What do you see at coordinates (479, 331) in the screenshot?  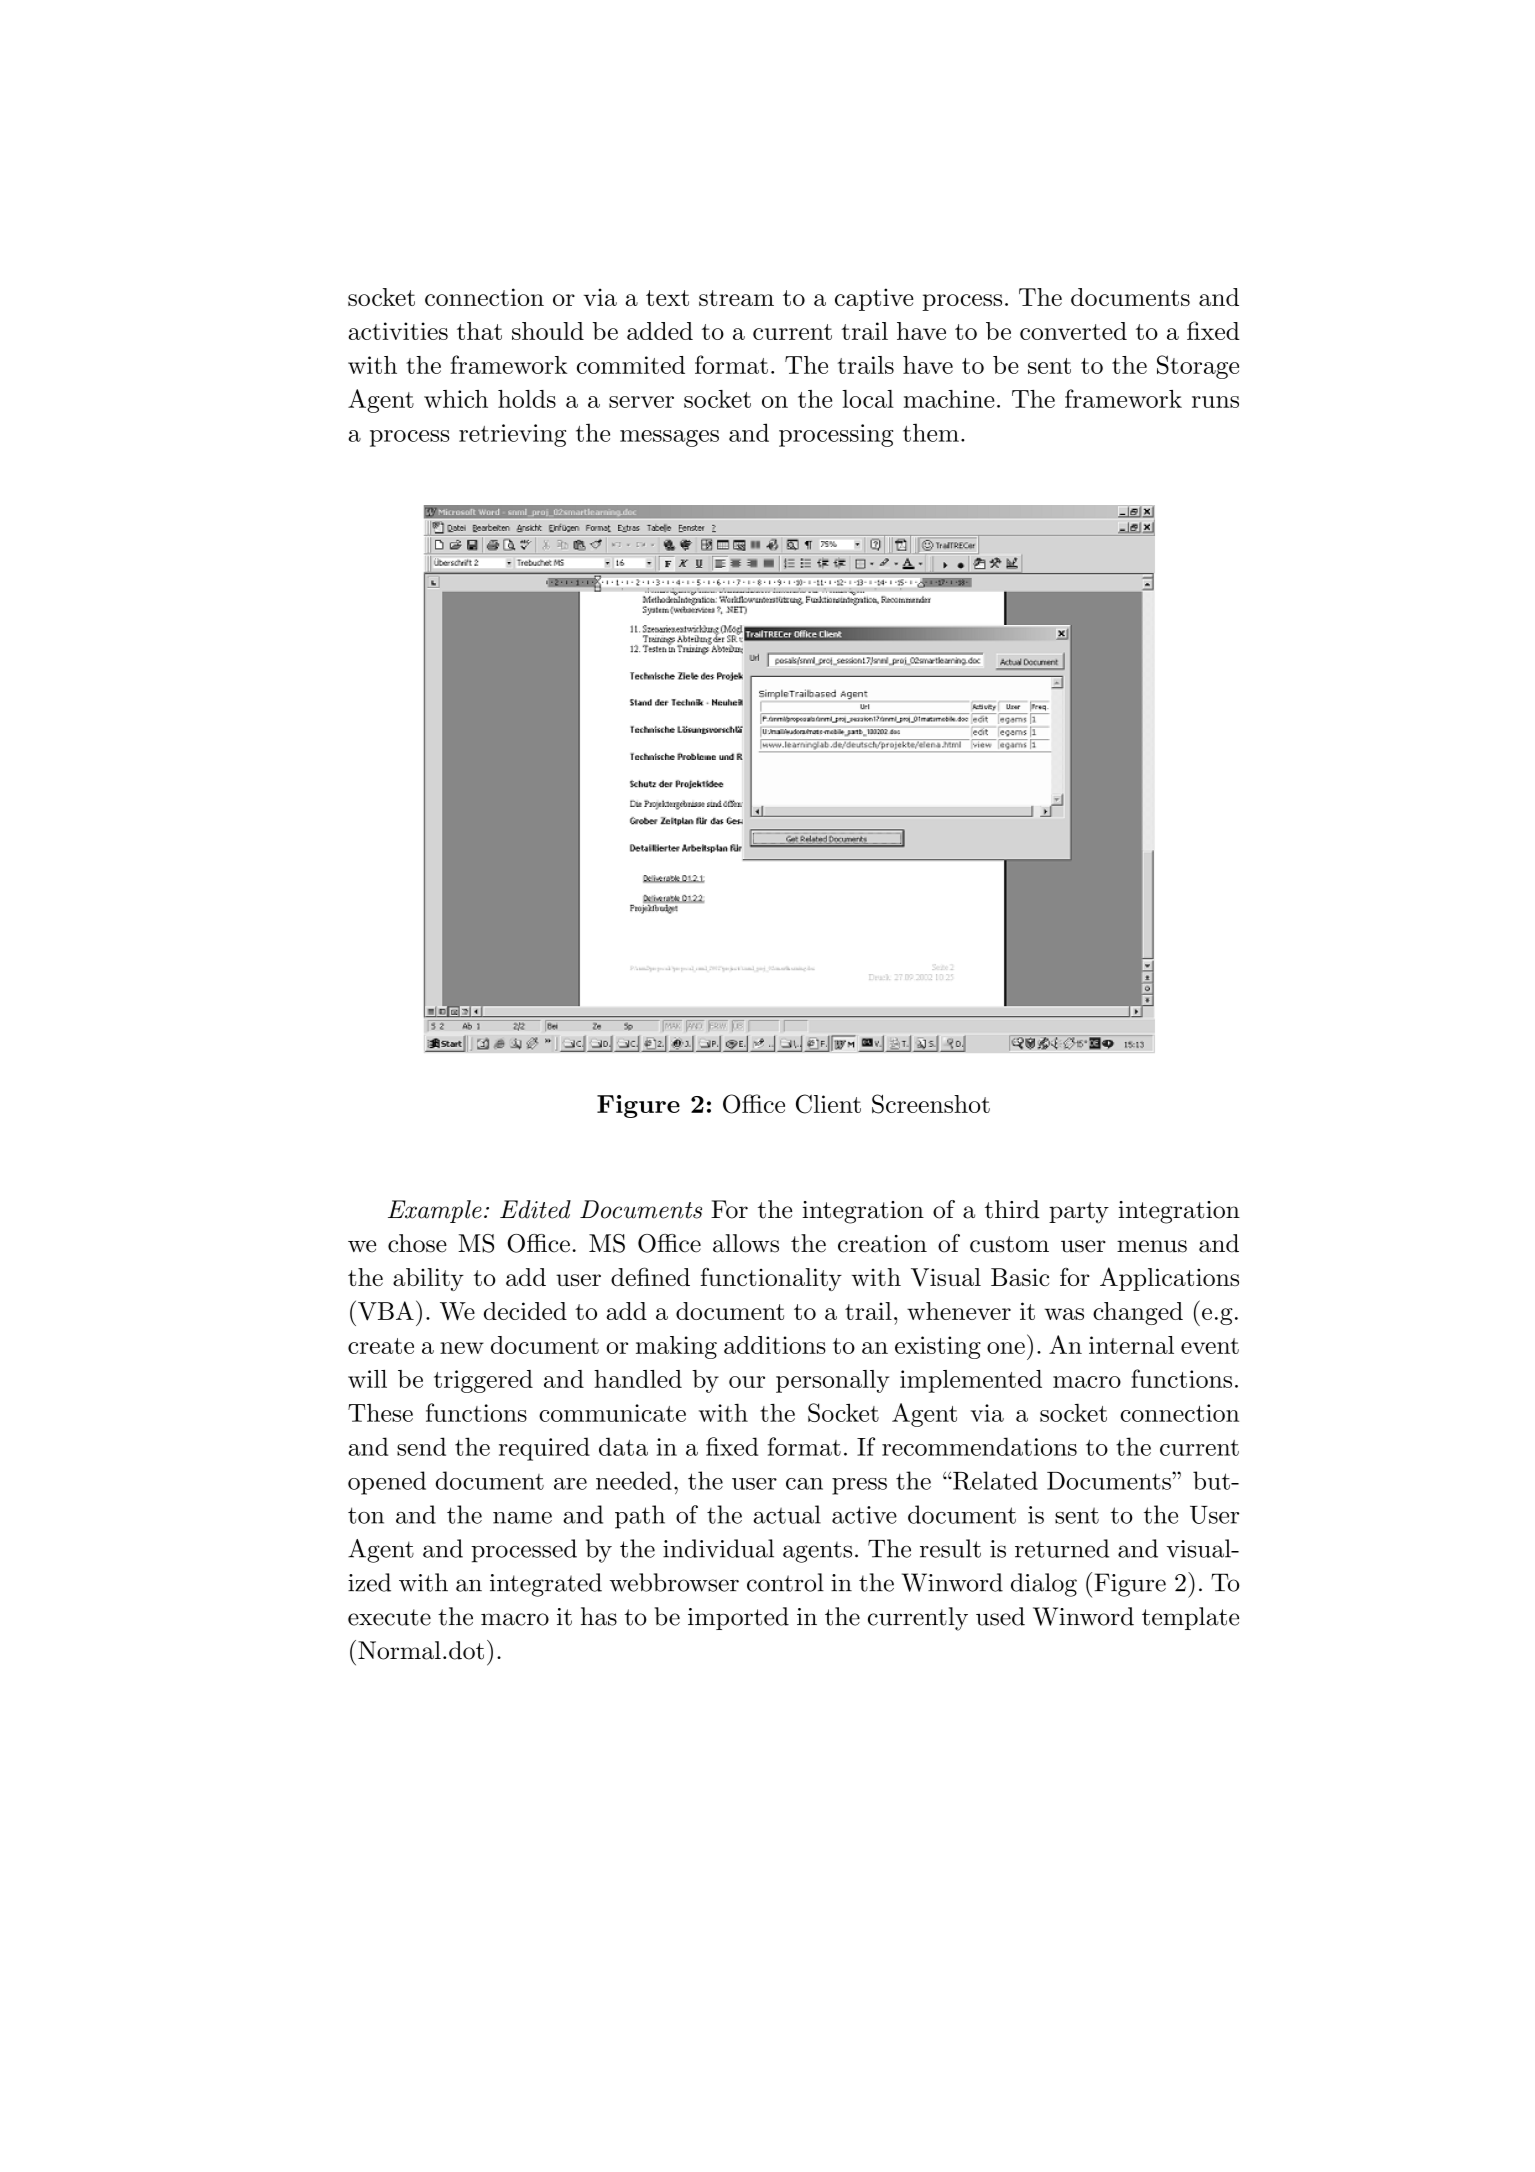 I see `that` at bounding box center [479, 331].
